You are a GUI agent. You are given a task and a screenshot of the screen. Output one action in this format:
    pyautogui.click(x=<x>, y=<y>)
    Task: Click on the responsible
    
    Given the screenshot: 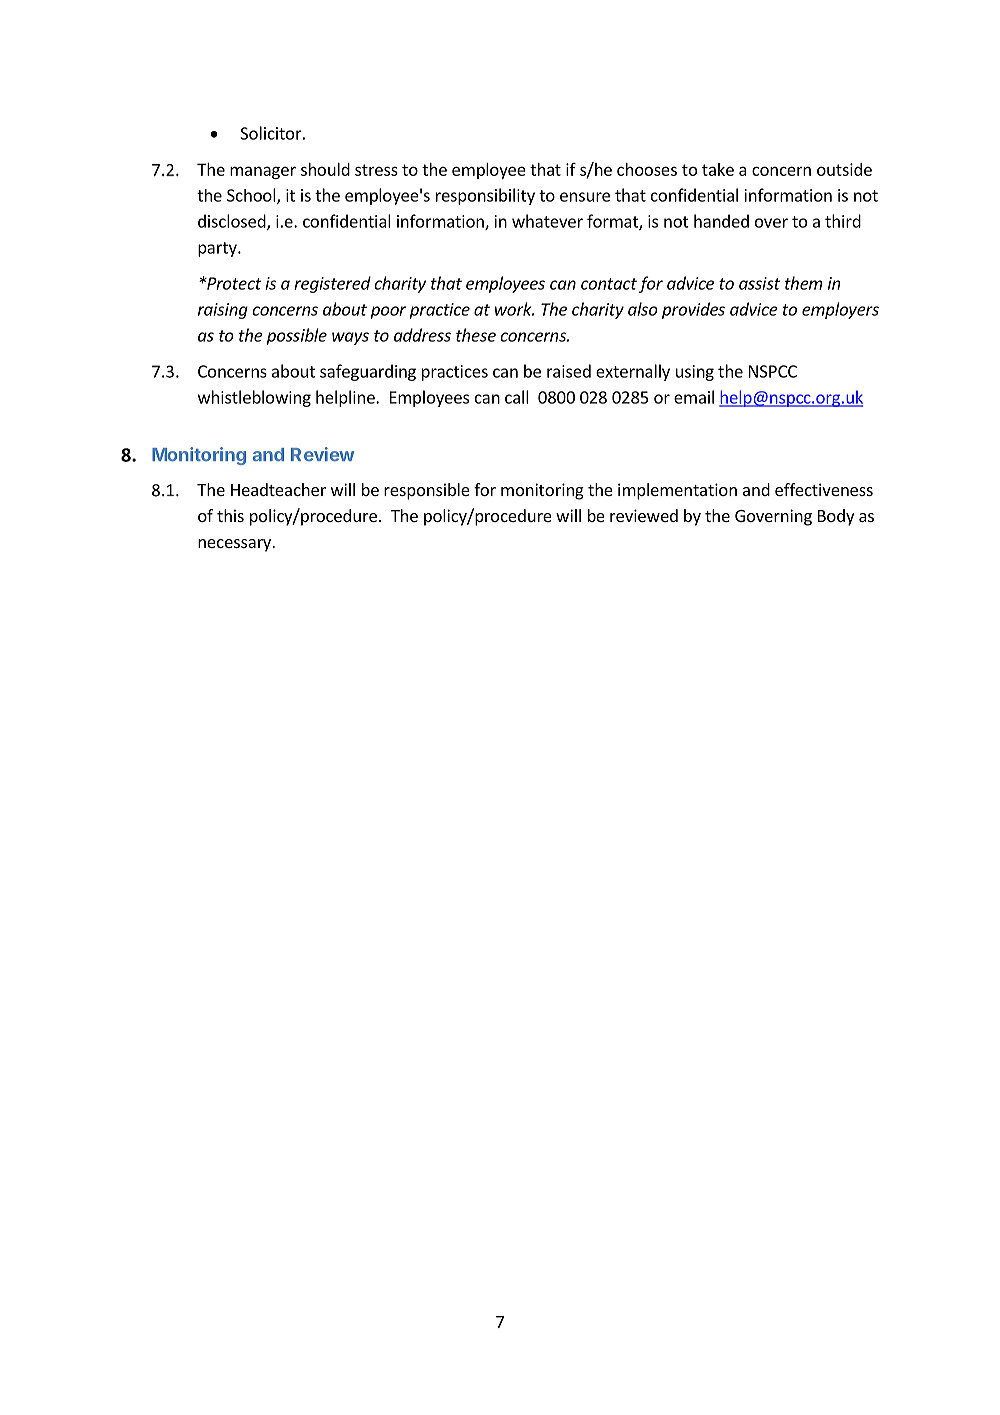 What is the action you would take?
    pyautogui.click(x=427, y=491)
